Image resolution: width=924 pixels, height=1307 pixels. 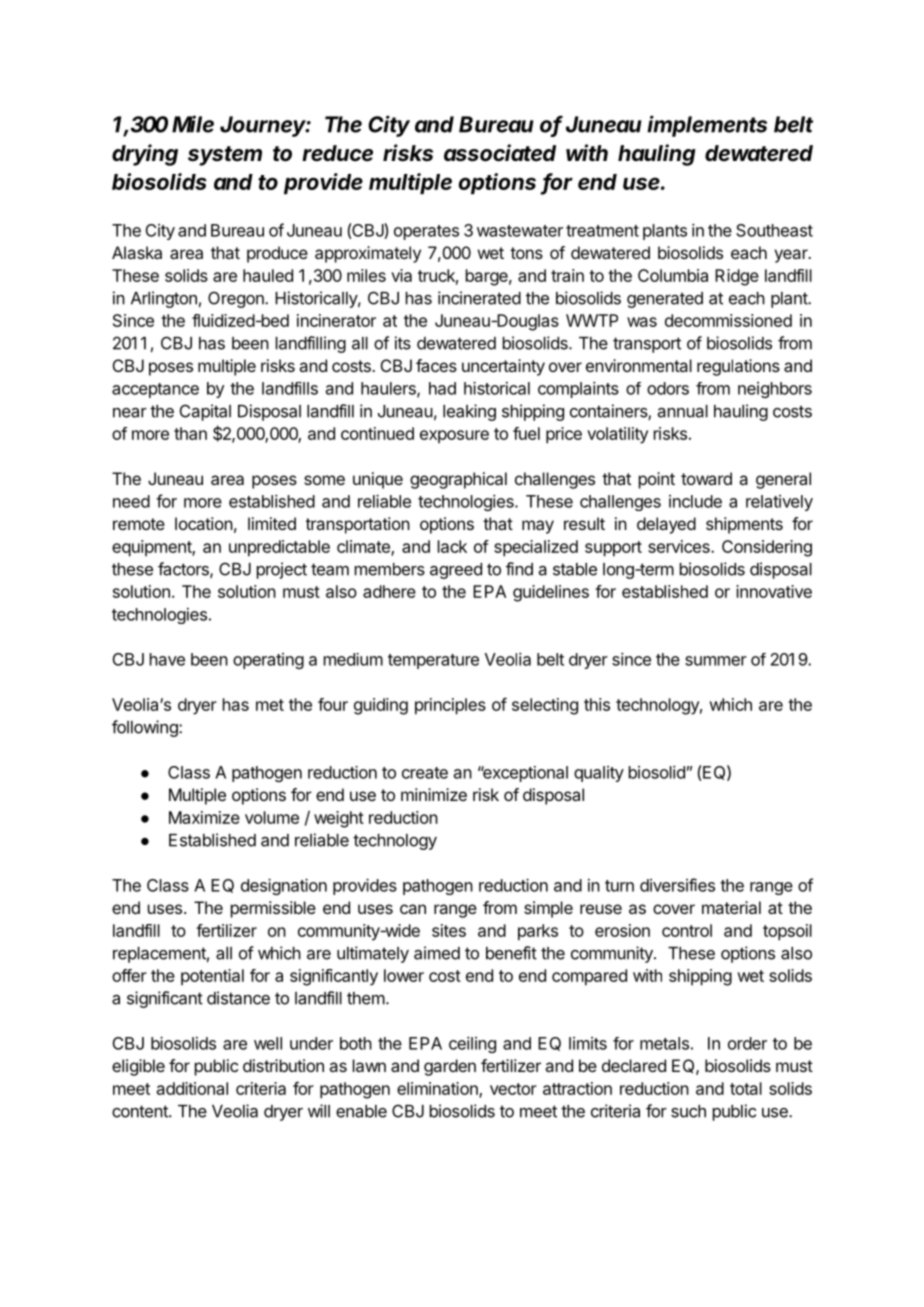 What do you see at coordinates (225, 156) in the screenshot?
I see `system` at bounding box center [225, 156].
